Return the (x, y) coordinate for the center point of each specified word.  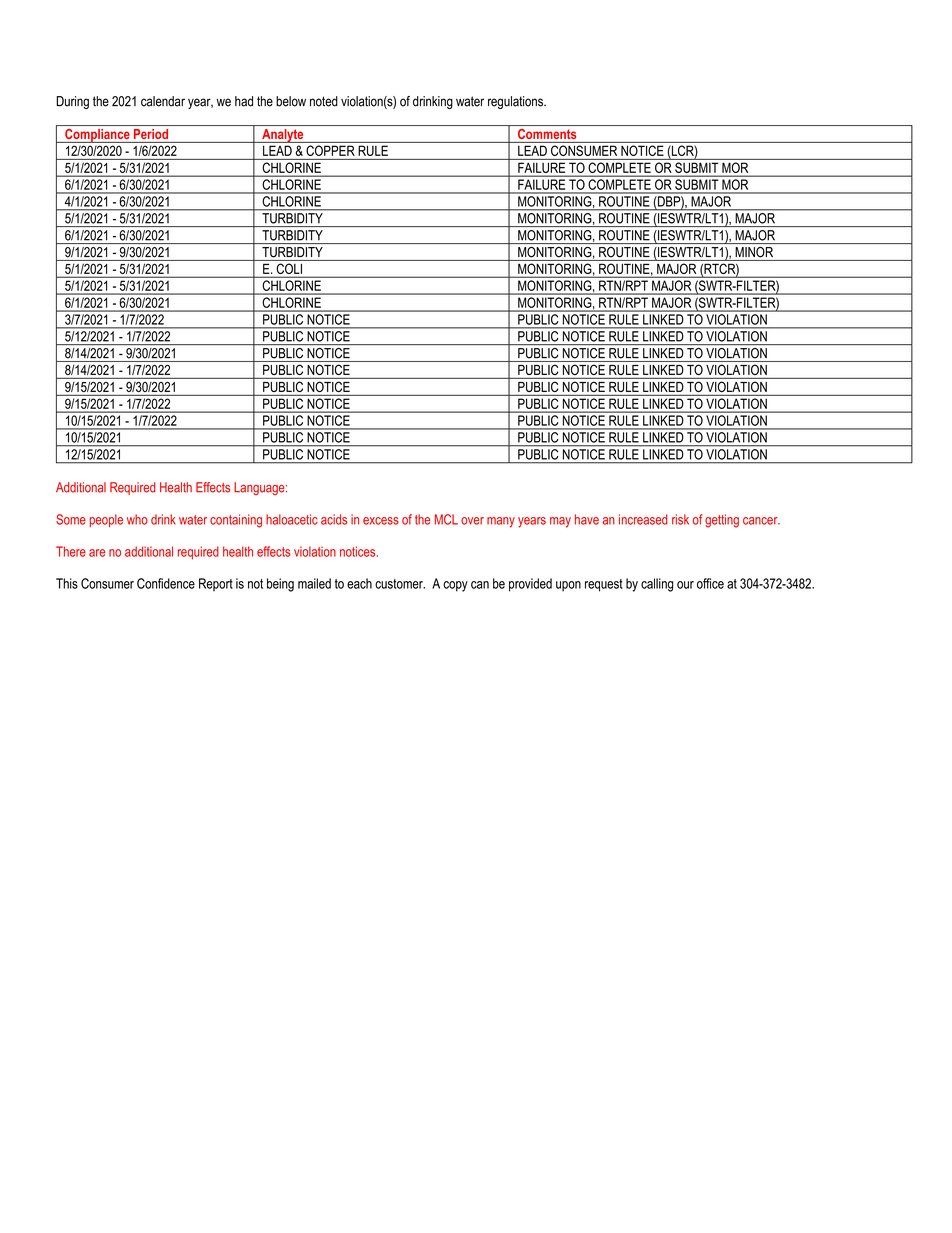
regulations (516, 102)
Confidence (166, 583)
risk (680, 519)
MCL (446, 519)
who (137, 519)
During (72, 102)
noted (324, 101)
